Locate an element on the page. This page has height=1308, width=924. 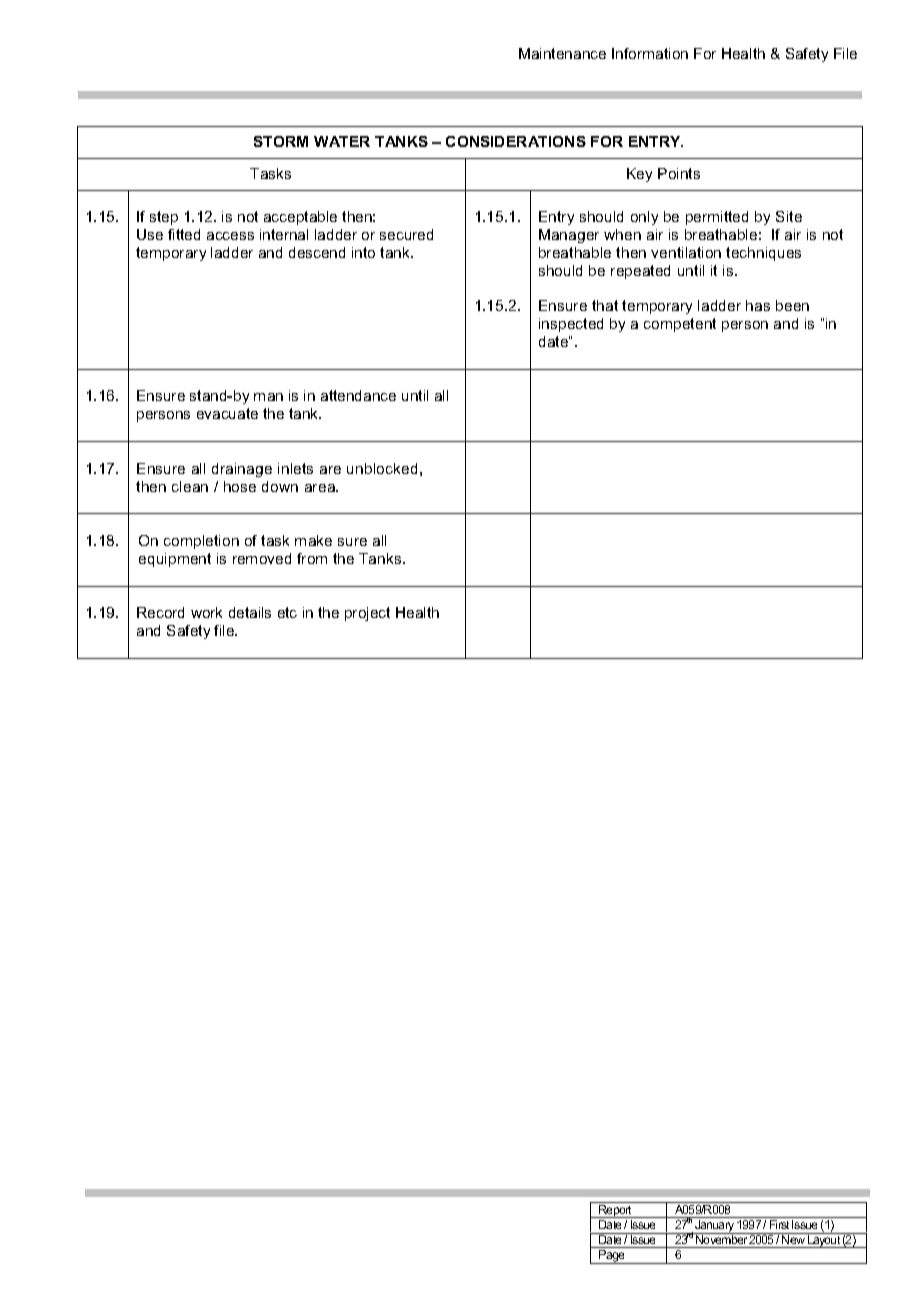
competent is located at coordinates (680, 325).
